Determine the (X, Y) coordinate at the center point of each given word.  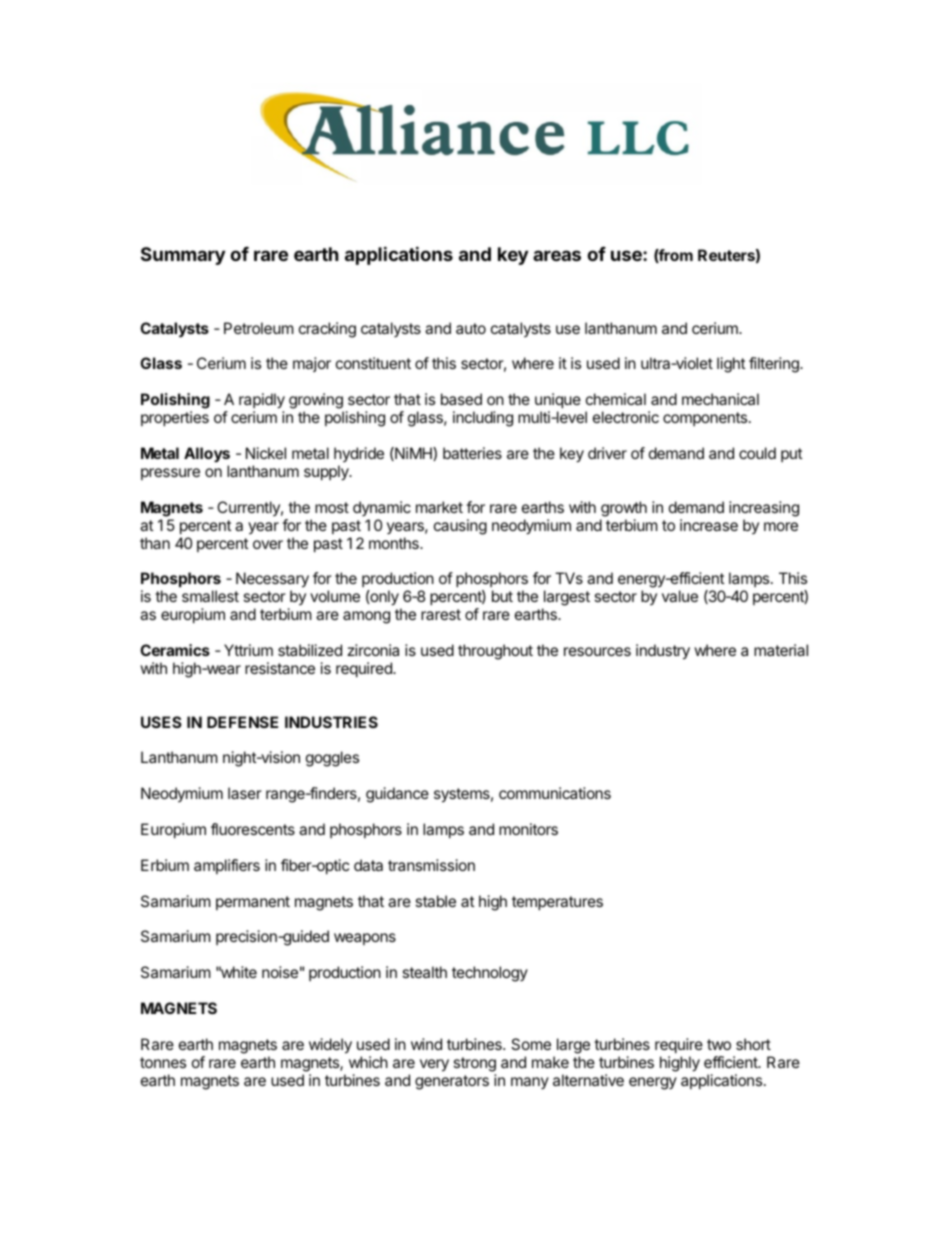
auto (471, 328)
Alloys (207, 454)
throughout (495, 652)
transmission (431, 865)
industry (663, 652)
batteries (472, 453)
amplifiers (227, 866)
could (757, 453)
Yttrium (248, 650)
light (731, 365)
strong (474, 1064)
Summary (183, 256)
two (719, 1044)
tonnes (163, 1062)
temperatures (557, 903)
